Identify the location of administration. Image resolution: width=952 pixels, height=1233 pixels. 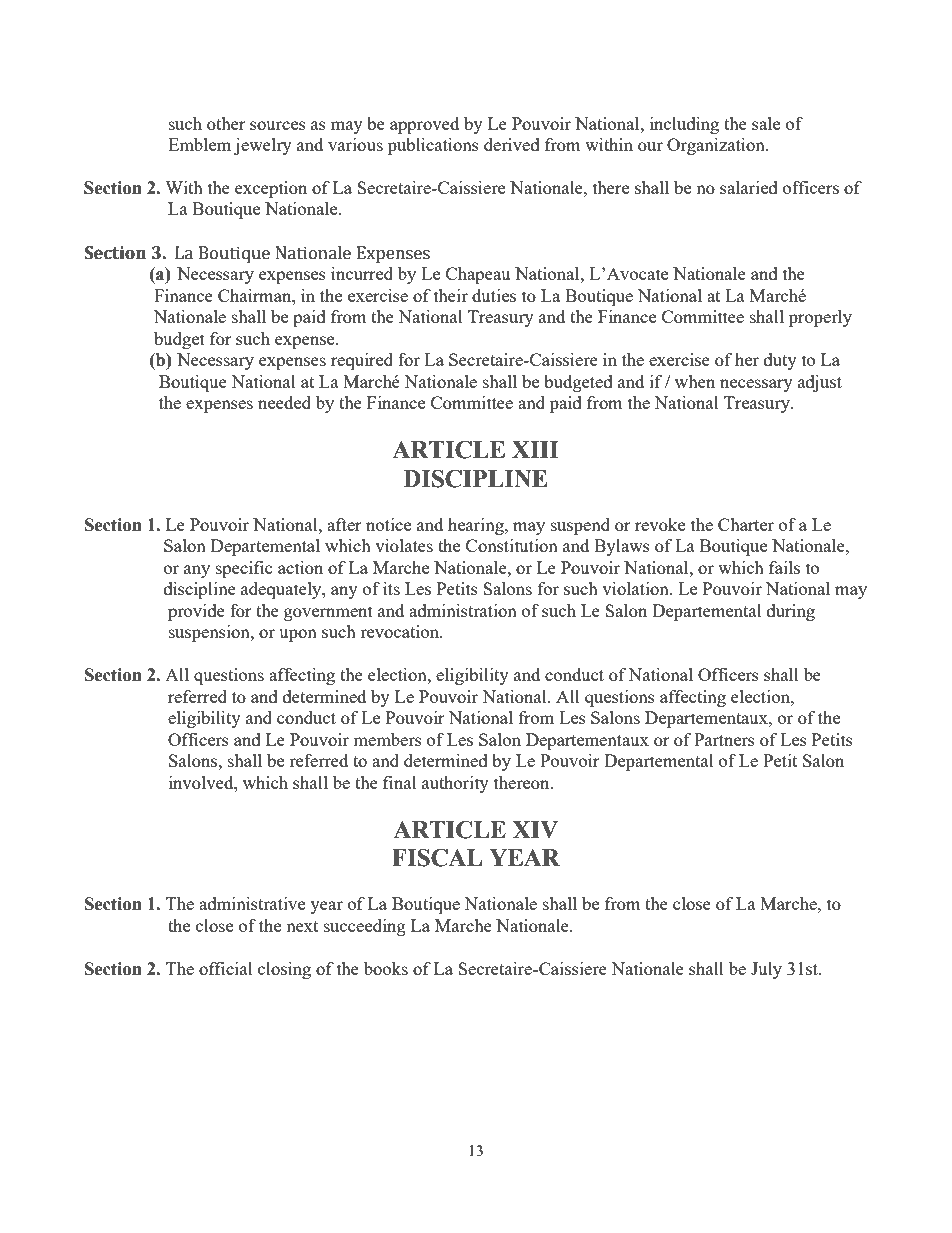
(463, 610).
